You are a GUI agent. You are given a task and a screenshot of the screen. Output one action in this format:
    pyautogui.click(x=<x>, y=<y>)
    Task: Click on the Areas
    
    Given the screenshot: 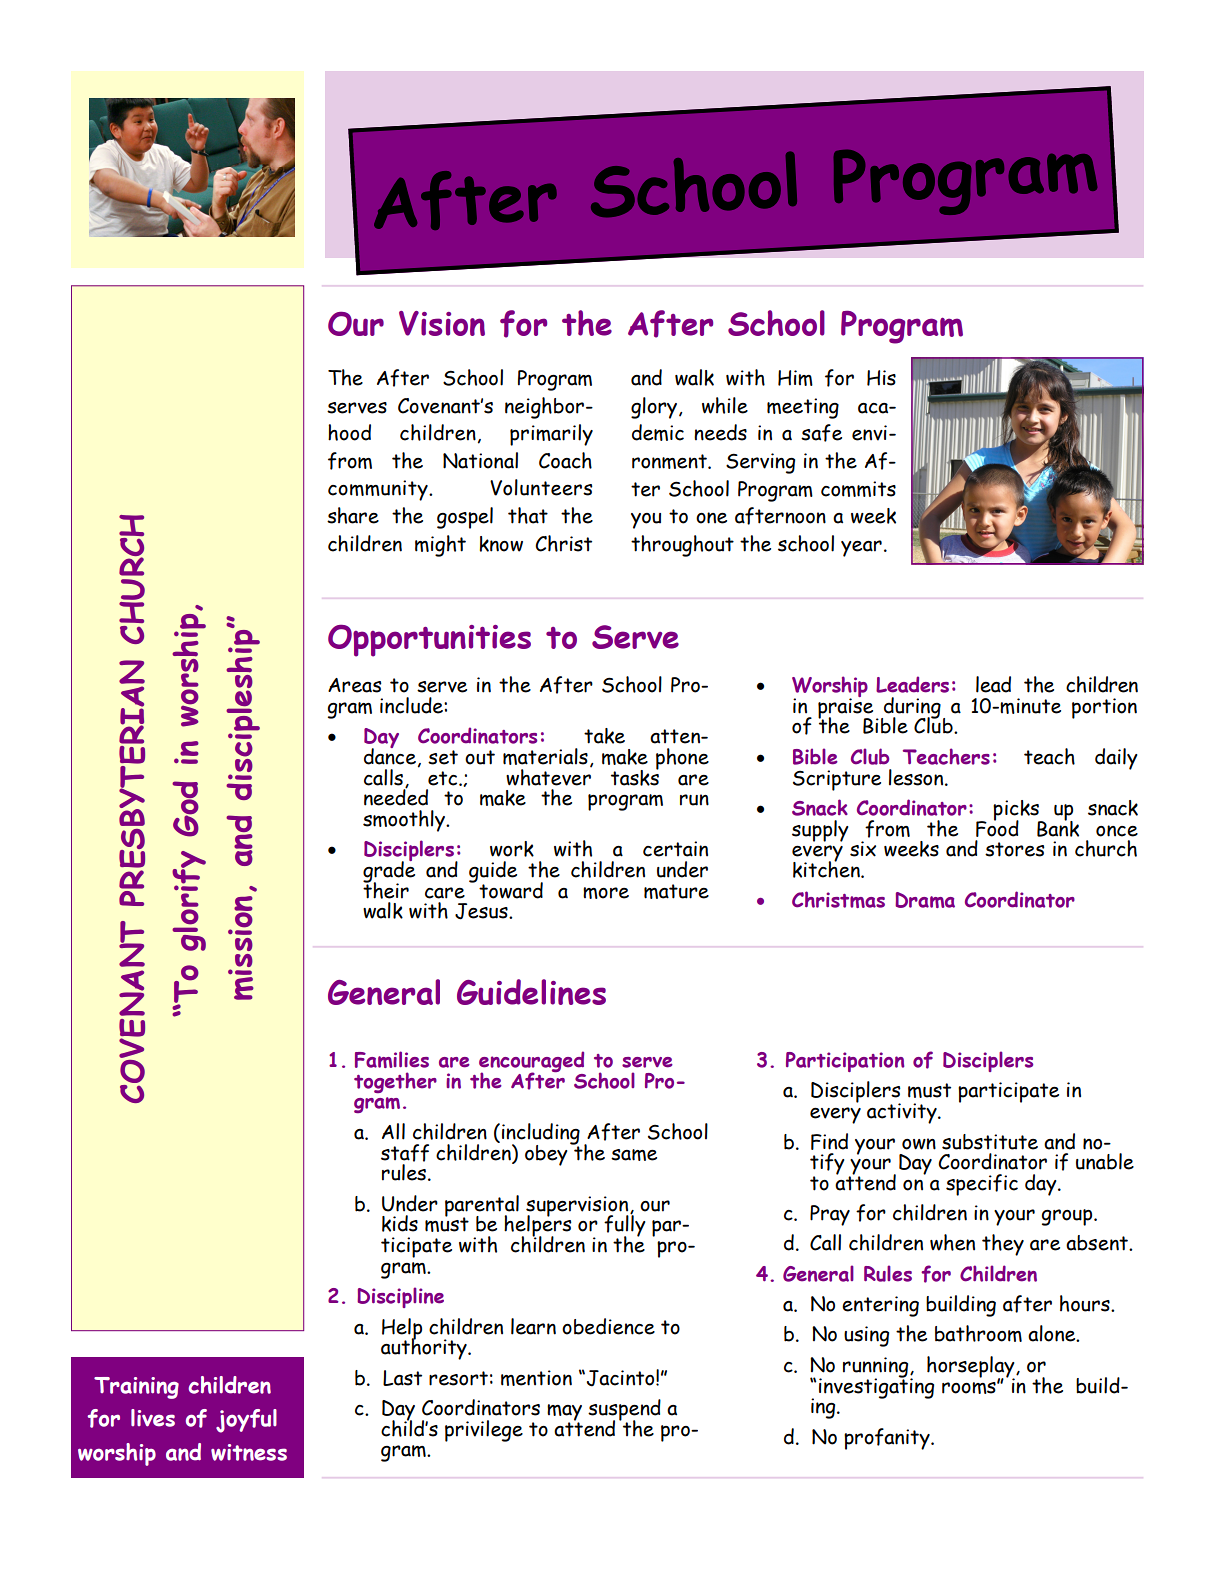 What is the action you would take?
    pyautogui.click(x=355, y=685)
